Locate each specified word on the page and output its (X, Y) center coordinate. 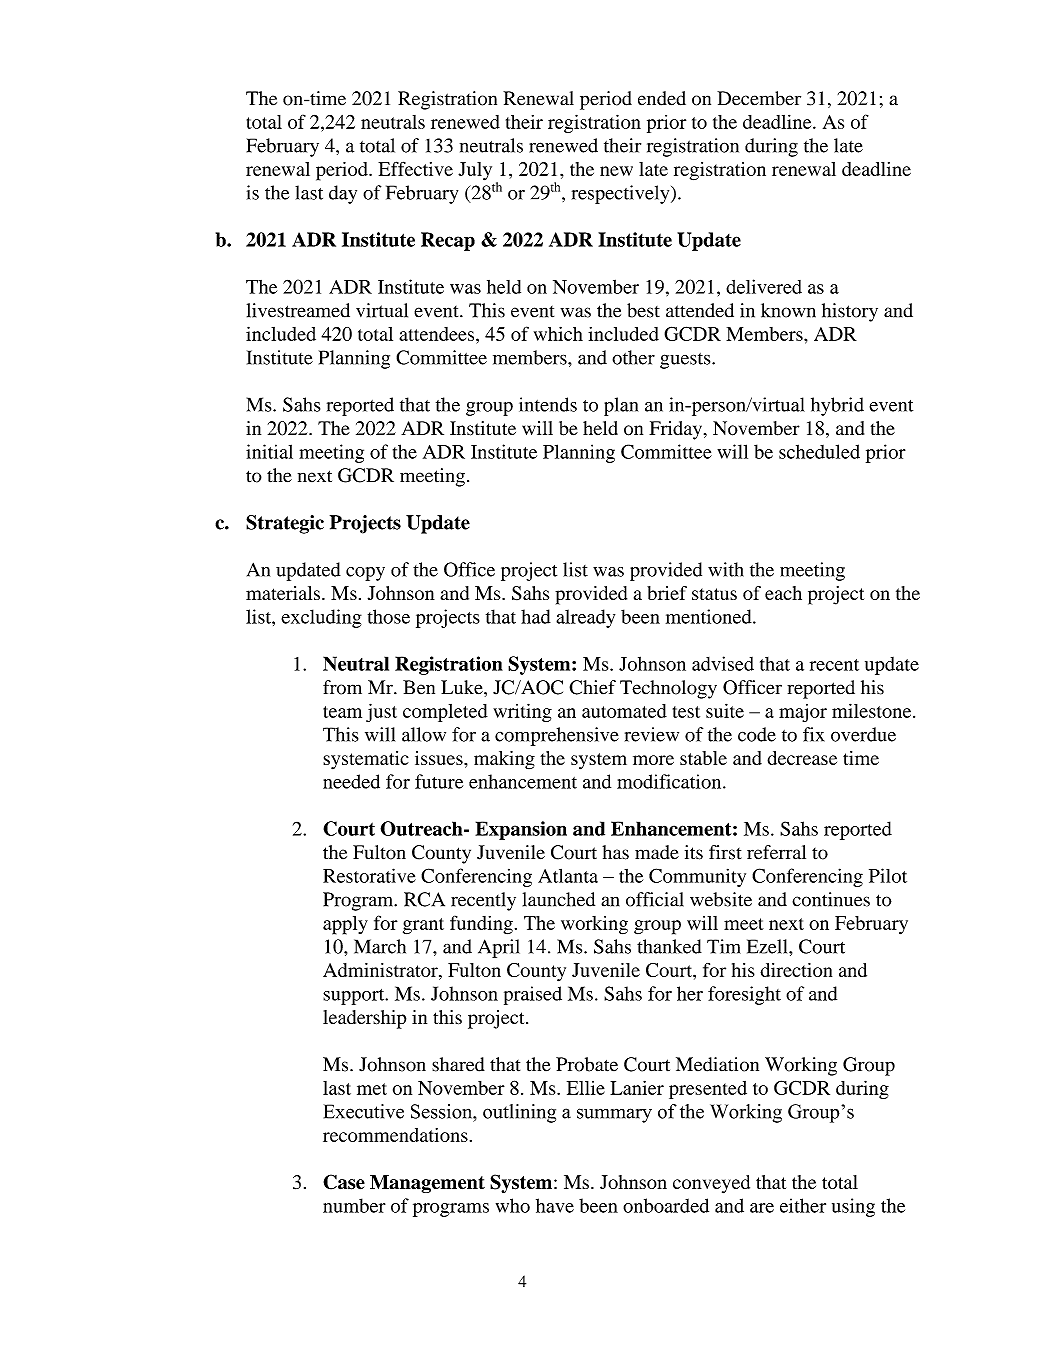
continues (831, 899)
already (585, 618)
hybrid (837, 406)
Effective (415, 168)
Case (344, 1182)
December (759, 98)
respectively (622, 194)
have (555, 1205)
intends (548, 404)
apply (345, 925)
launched (559, 899)
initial (269, 451)
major (803, 713)
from (342, 687)
